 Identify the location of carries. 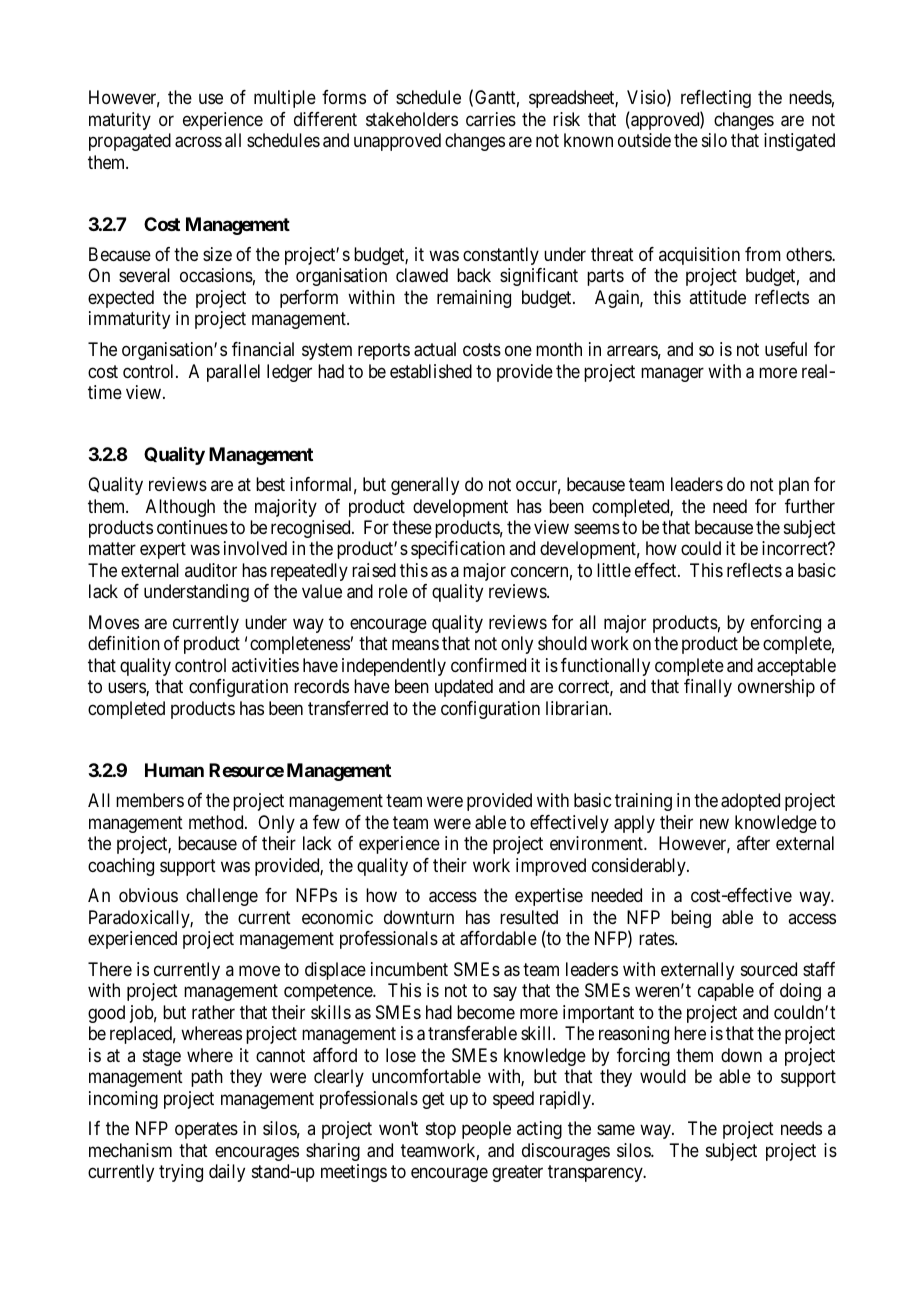
(491, 119).
